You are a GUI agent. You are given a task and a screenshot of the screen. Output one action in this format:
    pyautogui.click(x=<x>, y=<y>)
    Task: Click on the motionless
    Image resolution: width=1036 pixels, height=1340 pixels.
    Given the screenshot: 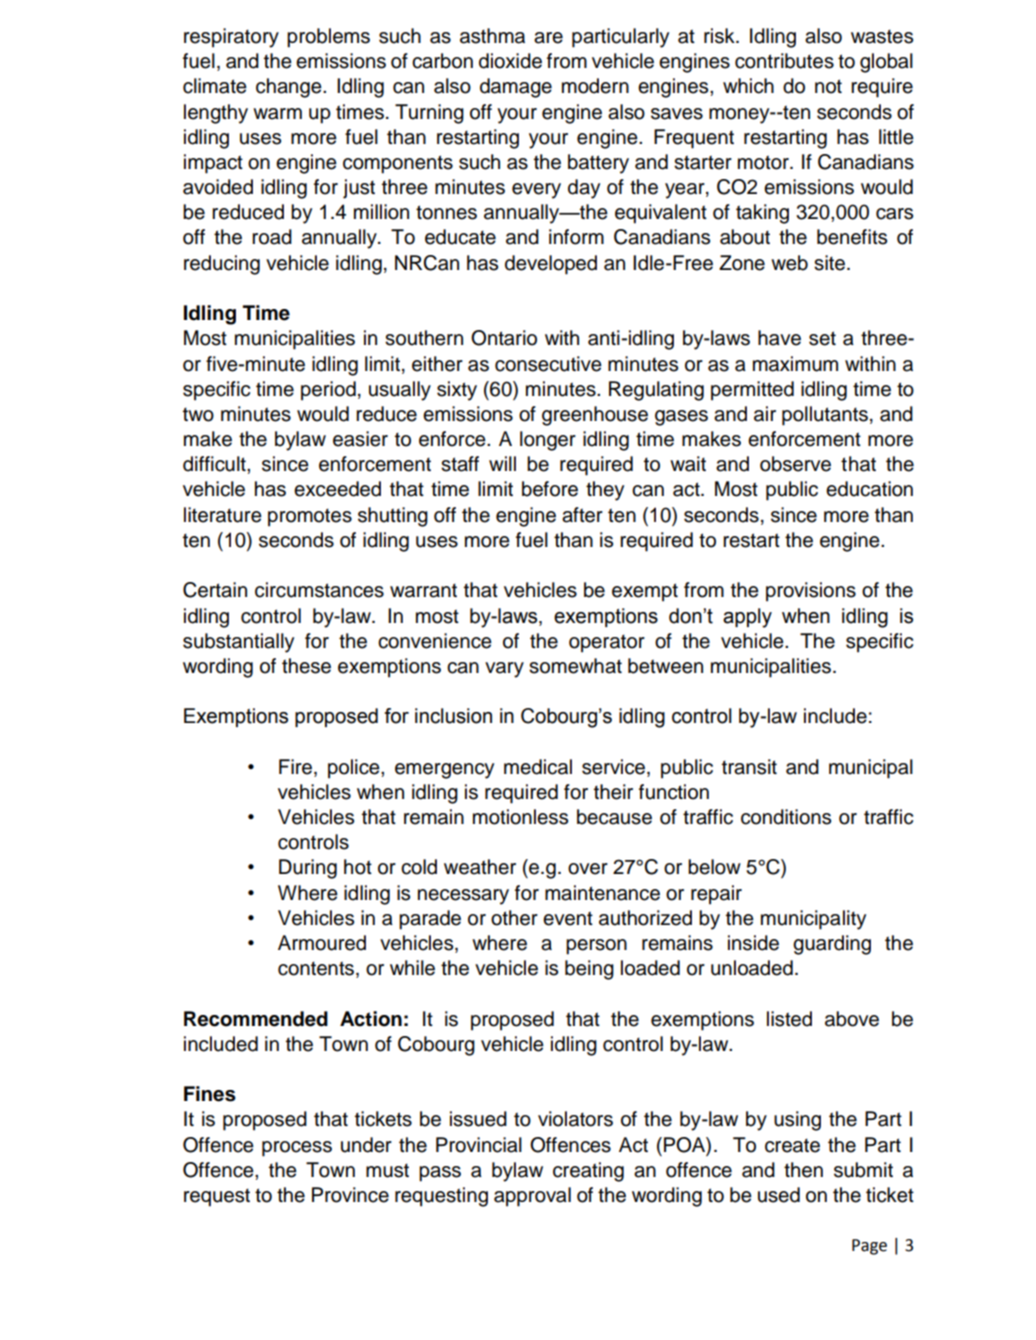 What is the action you would take?
    pyautogui.click(x=520, y=817)
